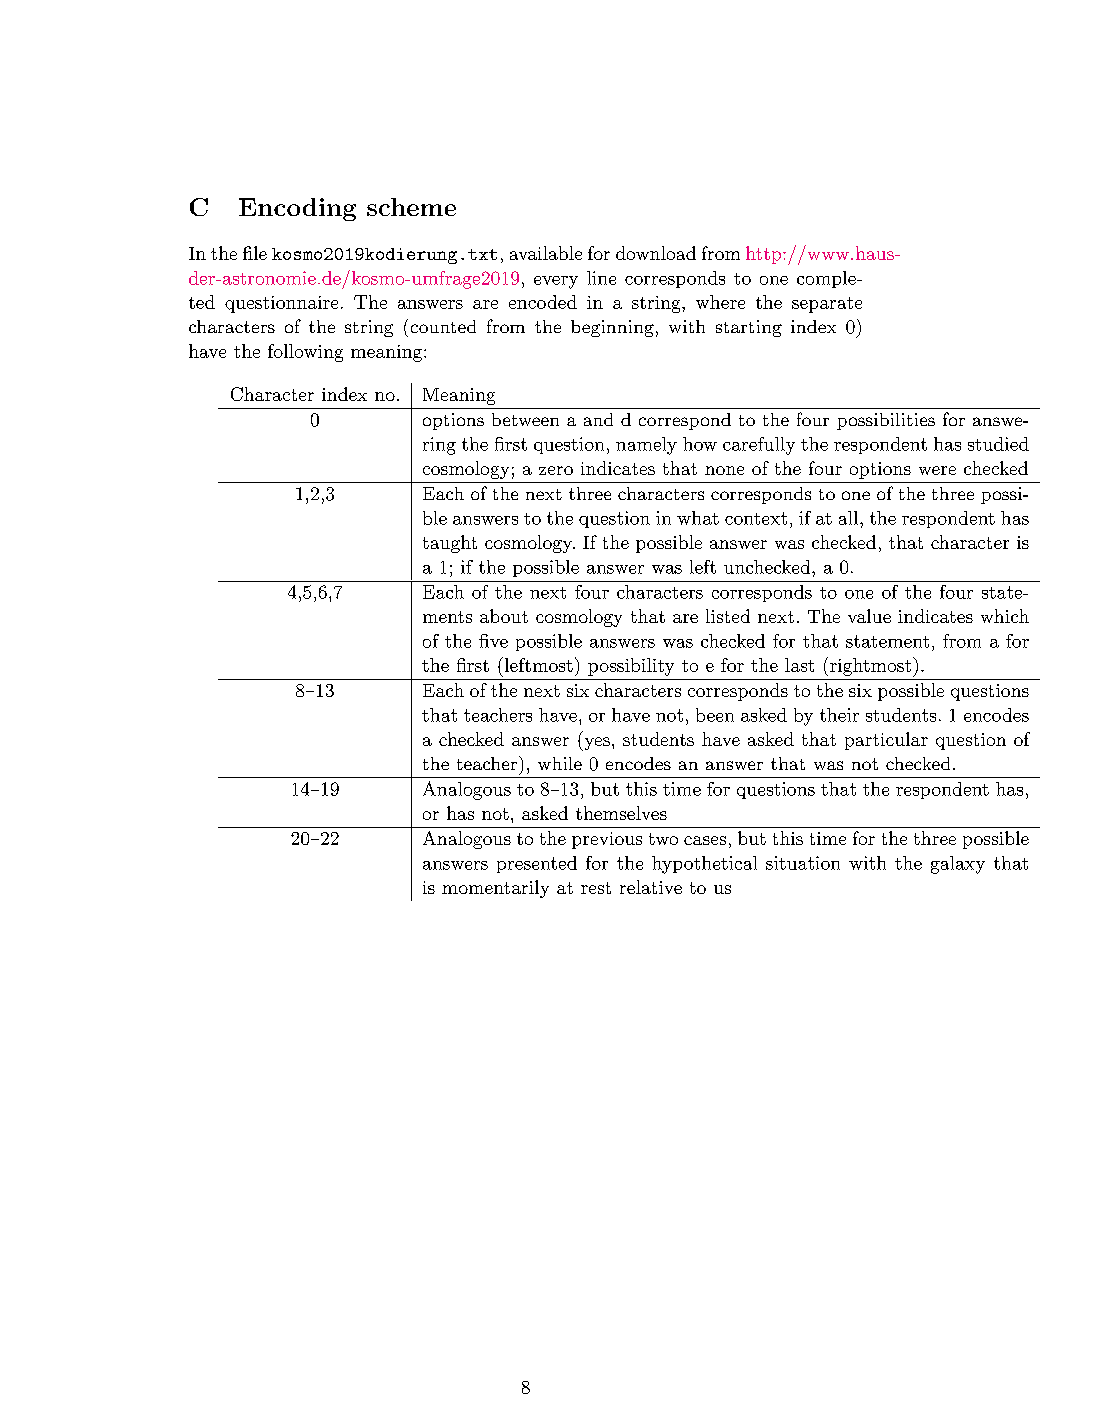 Image resolution: width=1103 pixels, height=1428 pixels. Describe the element at coordinates (698, 518) in the screenshot. I see `what` at that location.
